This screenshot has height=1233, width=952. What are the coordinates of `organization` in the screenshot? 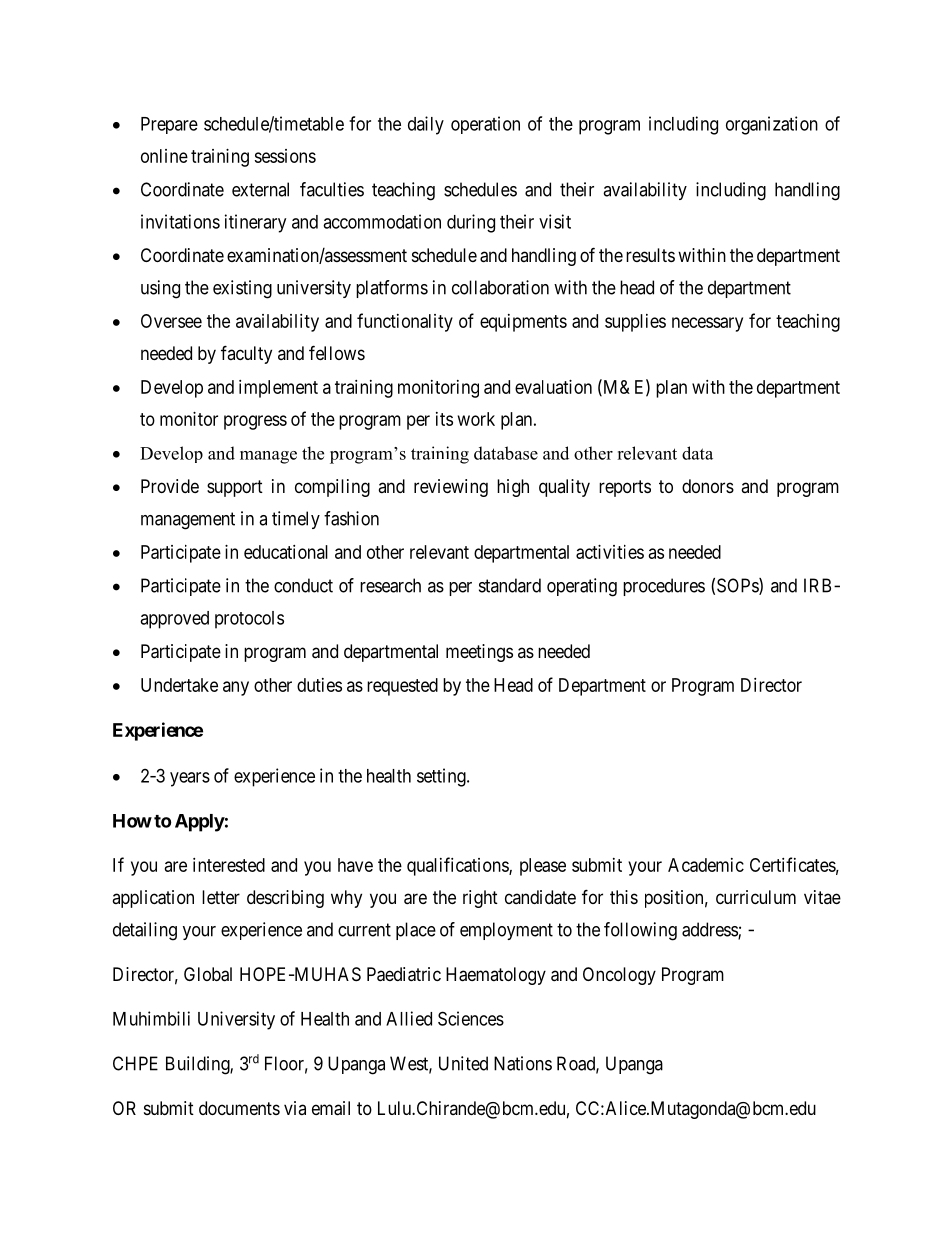 It's located at (772, 125).
